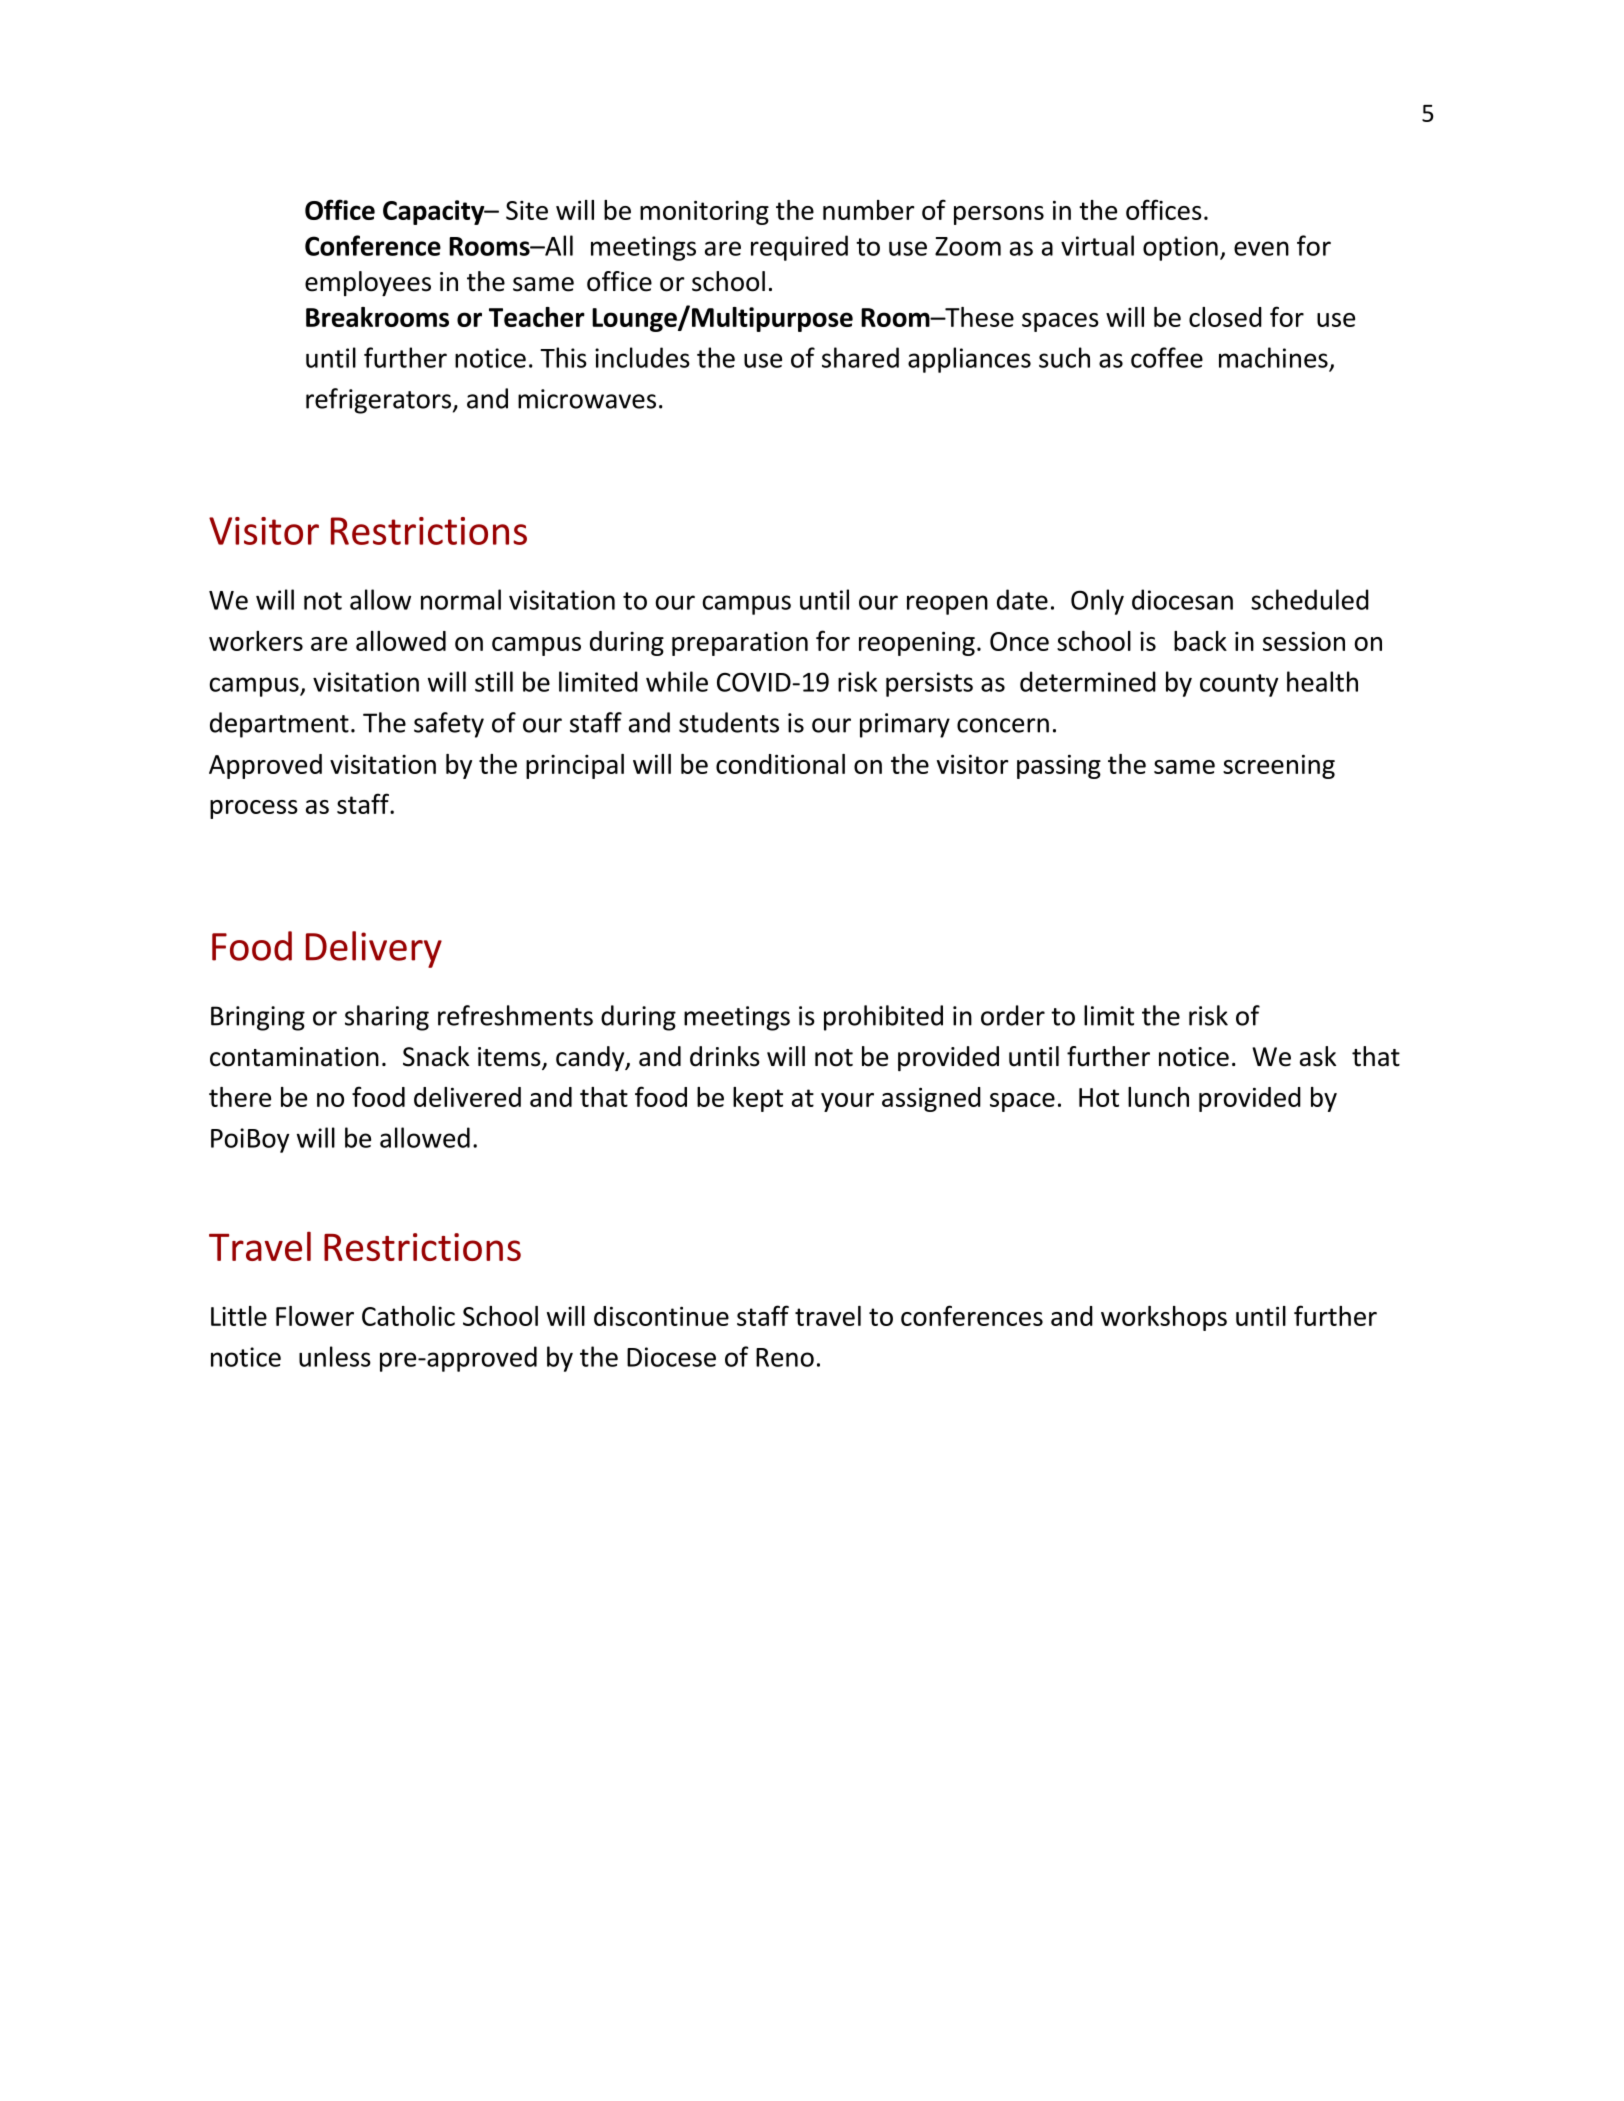 The width and height of the screenshot is (1624, 2101). Describe the element at coordinates (799, 248) in the screenshot. I see `required` at that location.
